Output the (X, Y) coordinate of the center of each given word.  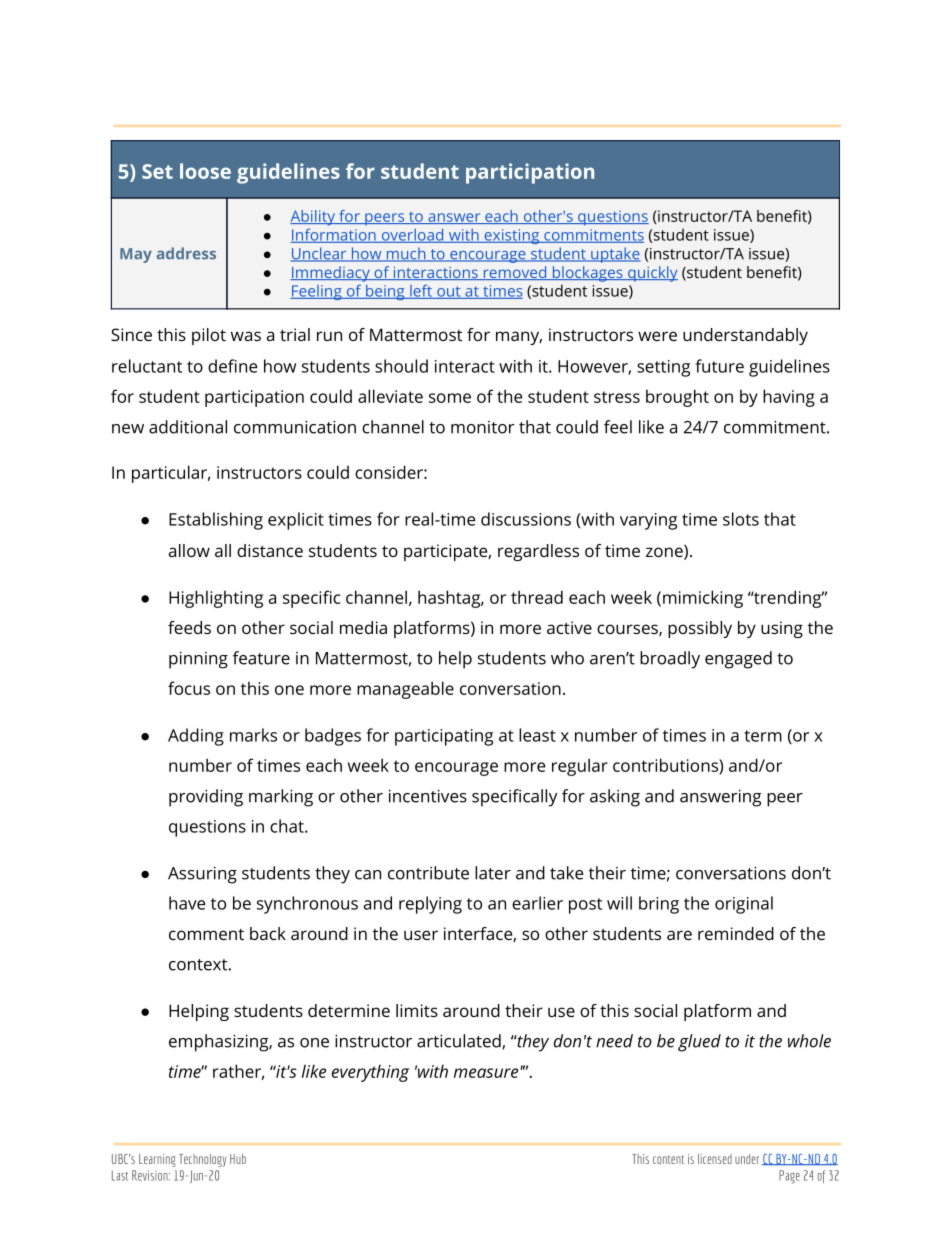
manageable (405, 690)
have (187, 903)
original (744, 905)
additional (188, 427)
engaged (738, 660)
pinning (198, 660)
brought (677, 398)
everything (370, 1073)
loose (205, 171)
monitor (482, 427)
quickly (652, 274)
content (668, 1159)
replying (430, 905)
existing (512, 236)
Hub (238, 1159)
